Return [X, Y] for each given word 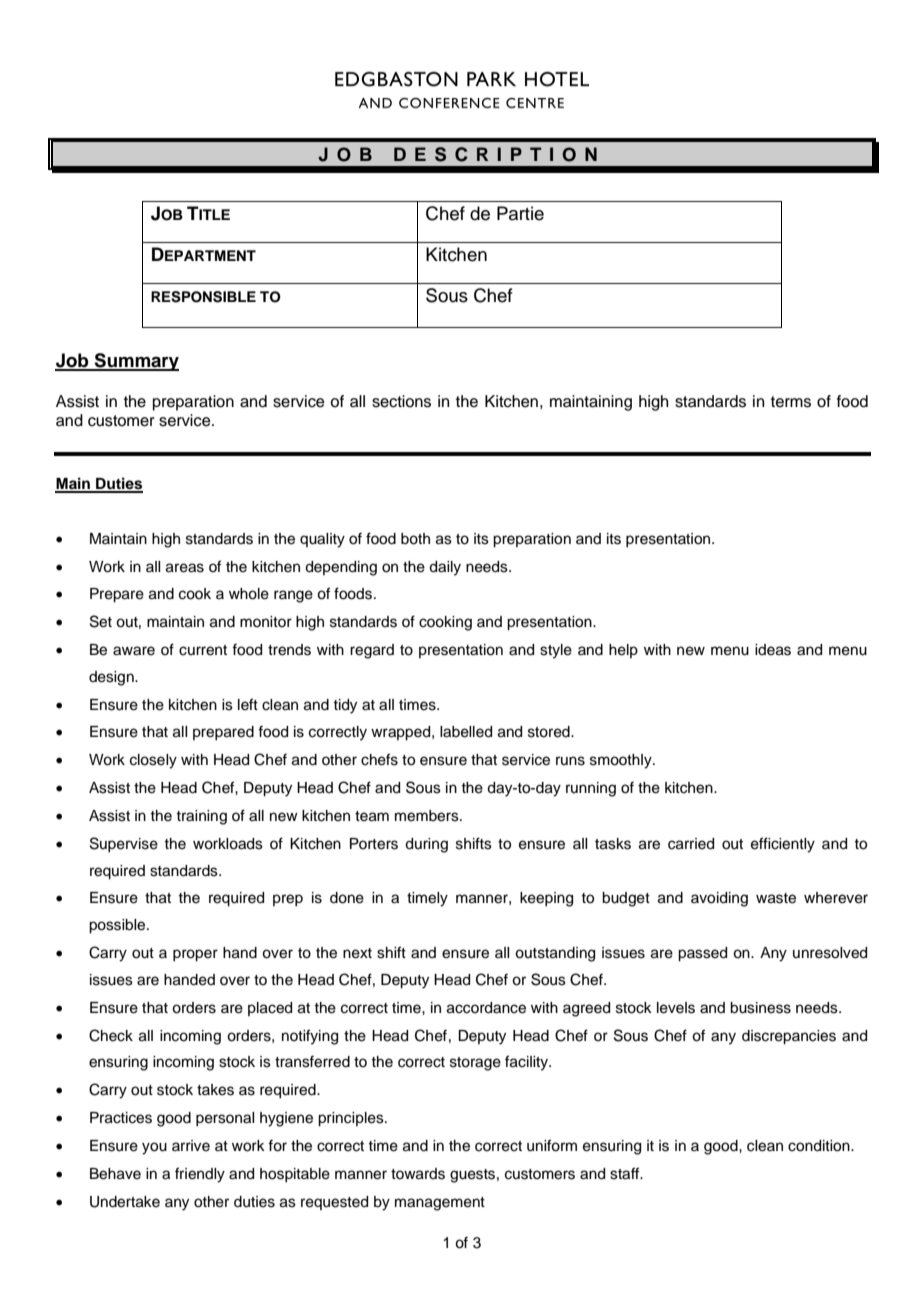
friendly [200, 1175]
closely [153, 761]
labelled [466, 732]
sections [401, 401]
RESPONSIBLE [203, 297]
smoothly [622, 761]
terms [791, 402]
